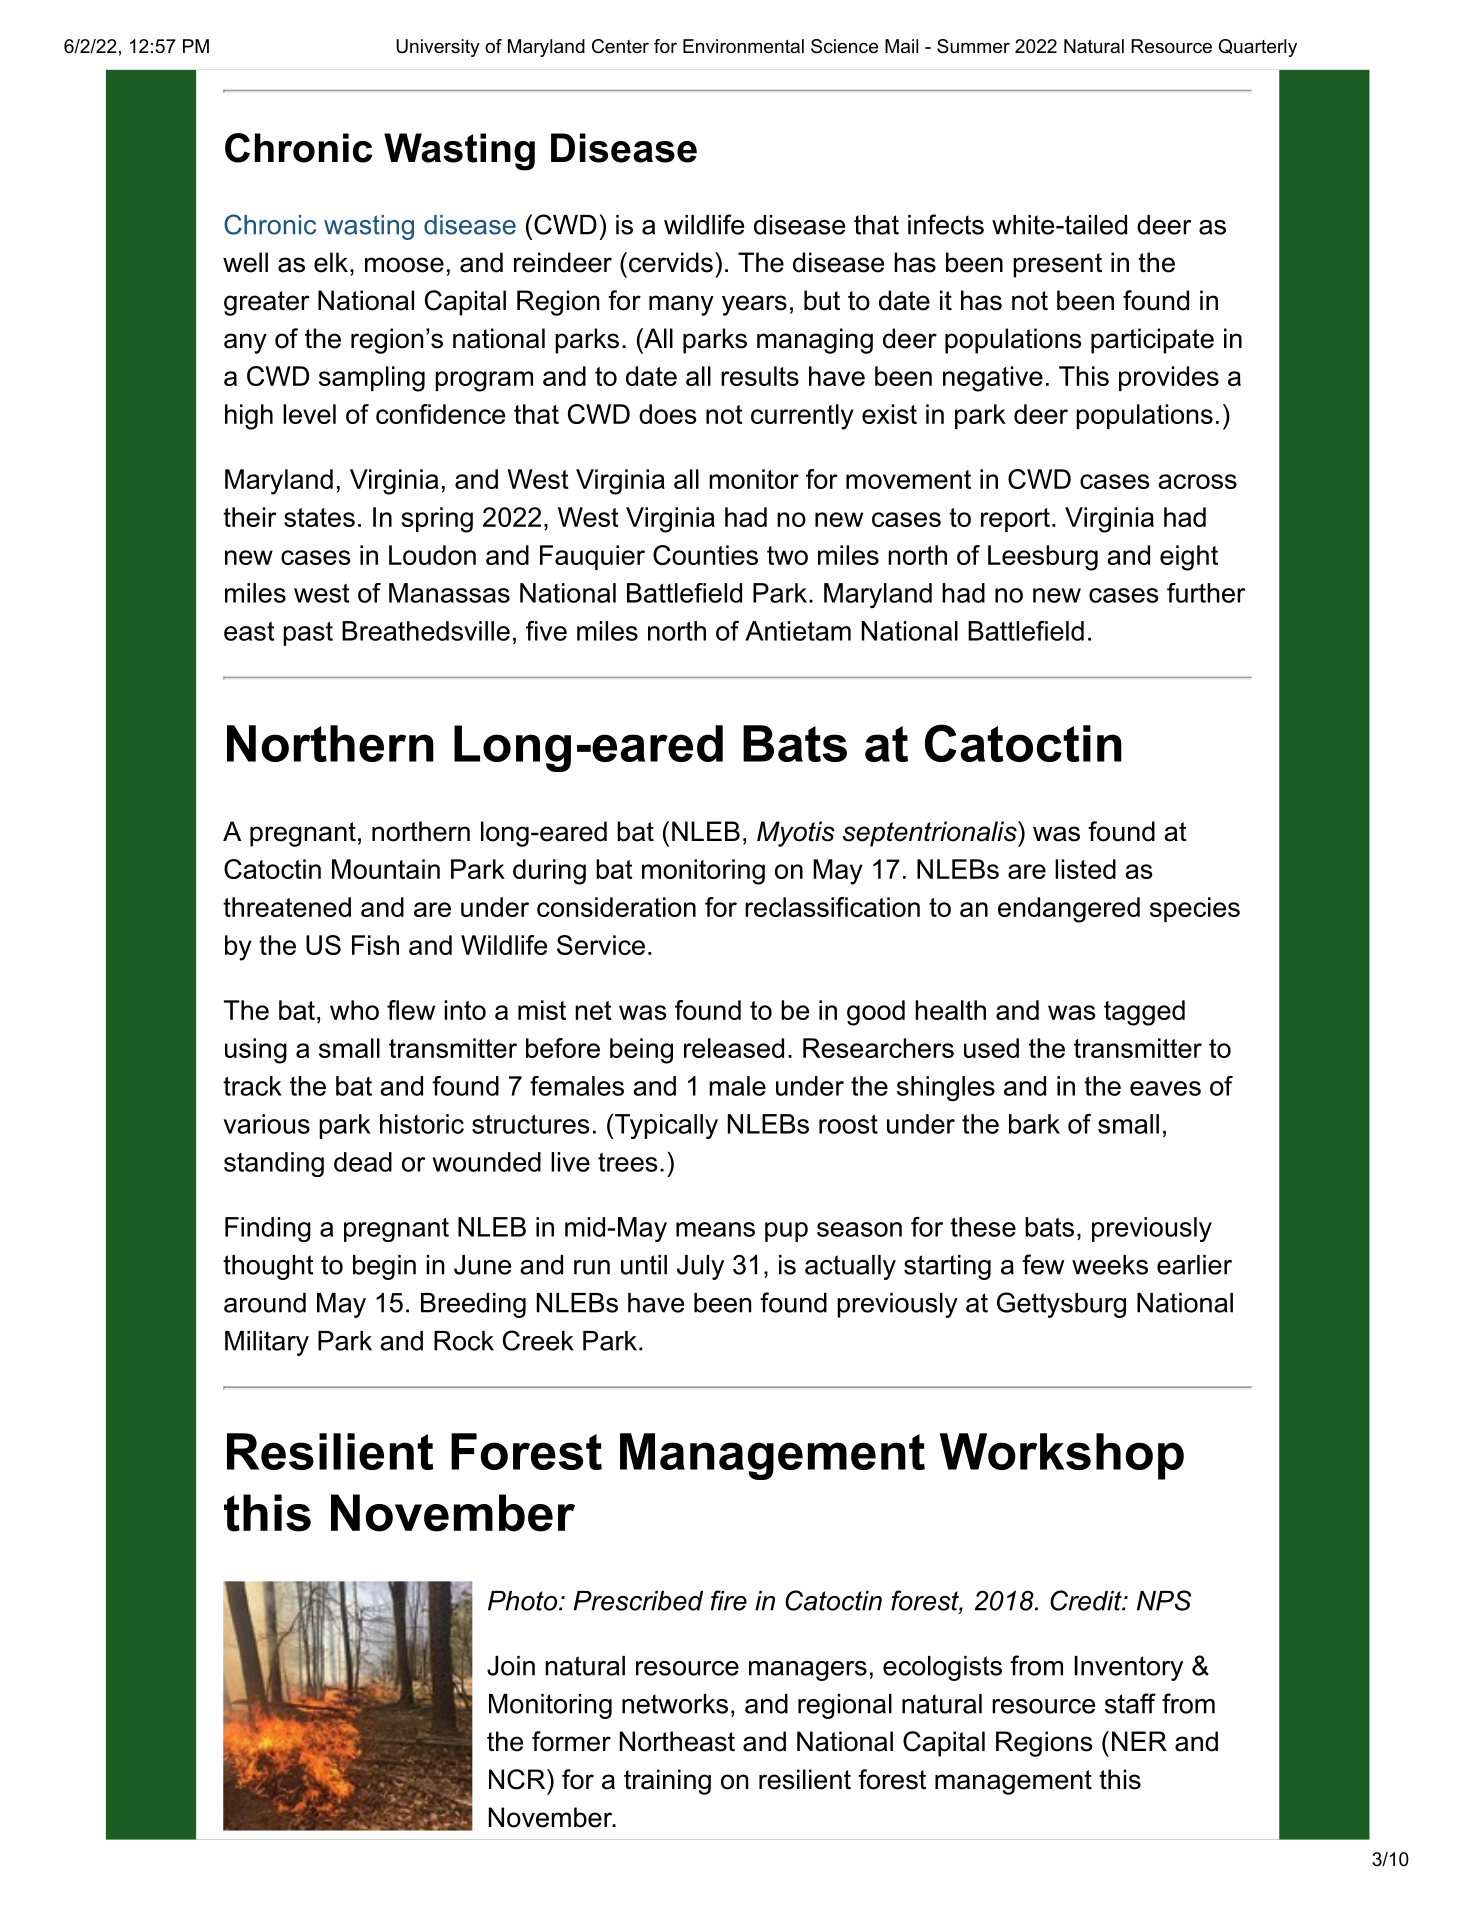 The image size is (1473, 1907). Describe the element at coordinates (1258, 48) in the document. I see `Quarterly` at that location.
